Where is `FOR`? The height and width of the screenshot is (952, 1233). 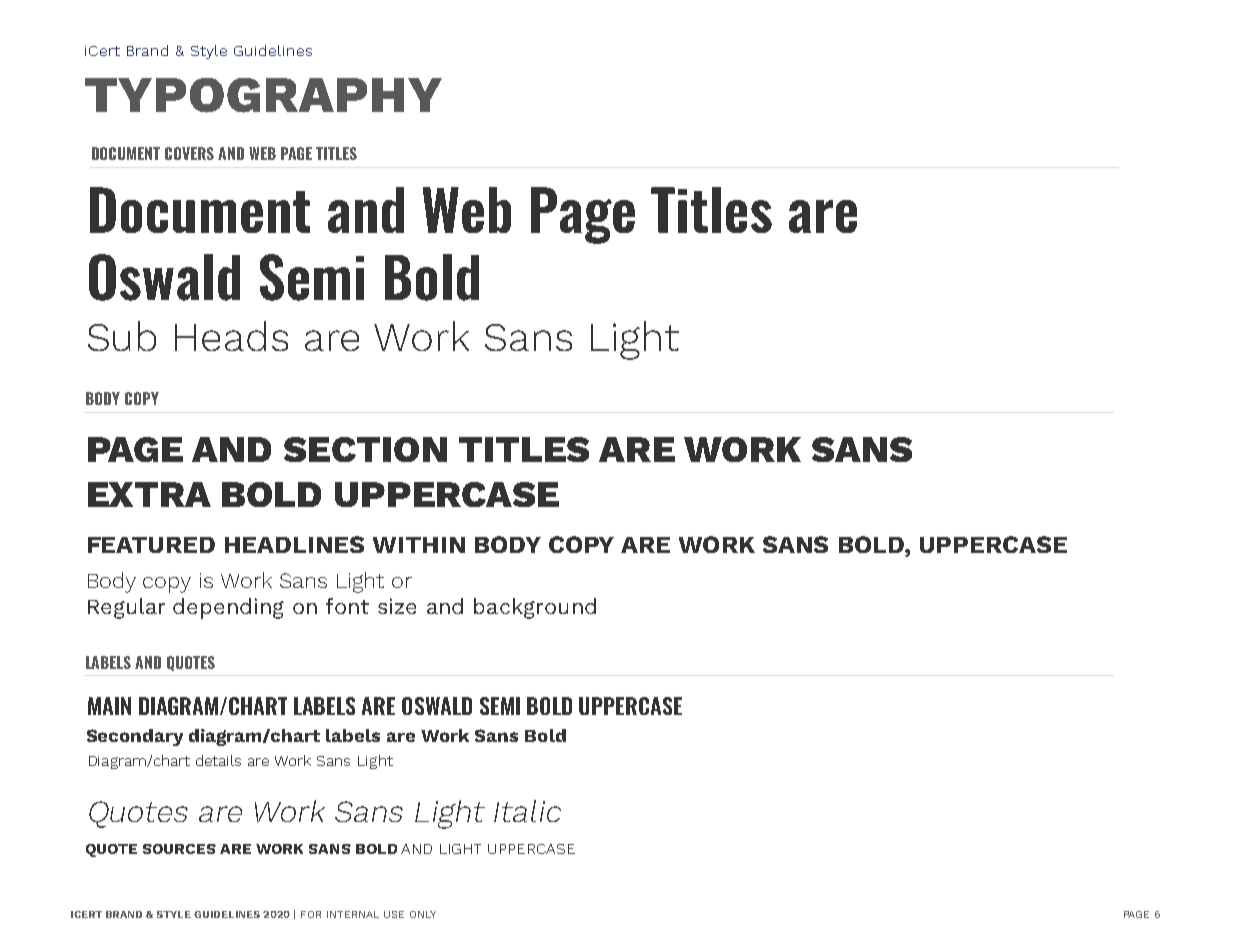
FOR is located at coordinates (311, 914).
